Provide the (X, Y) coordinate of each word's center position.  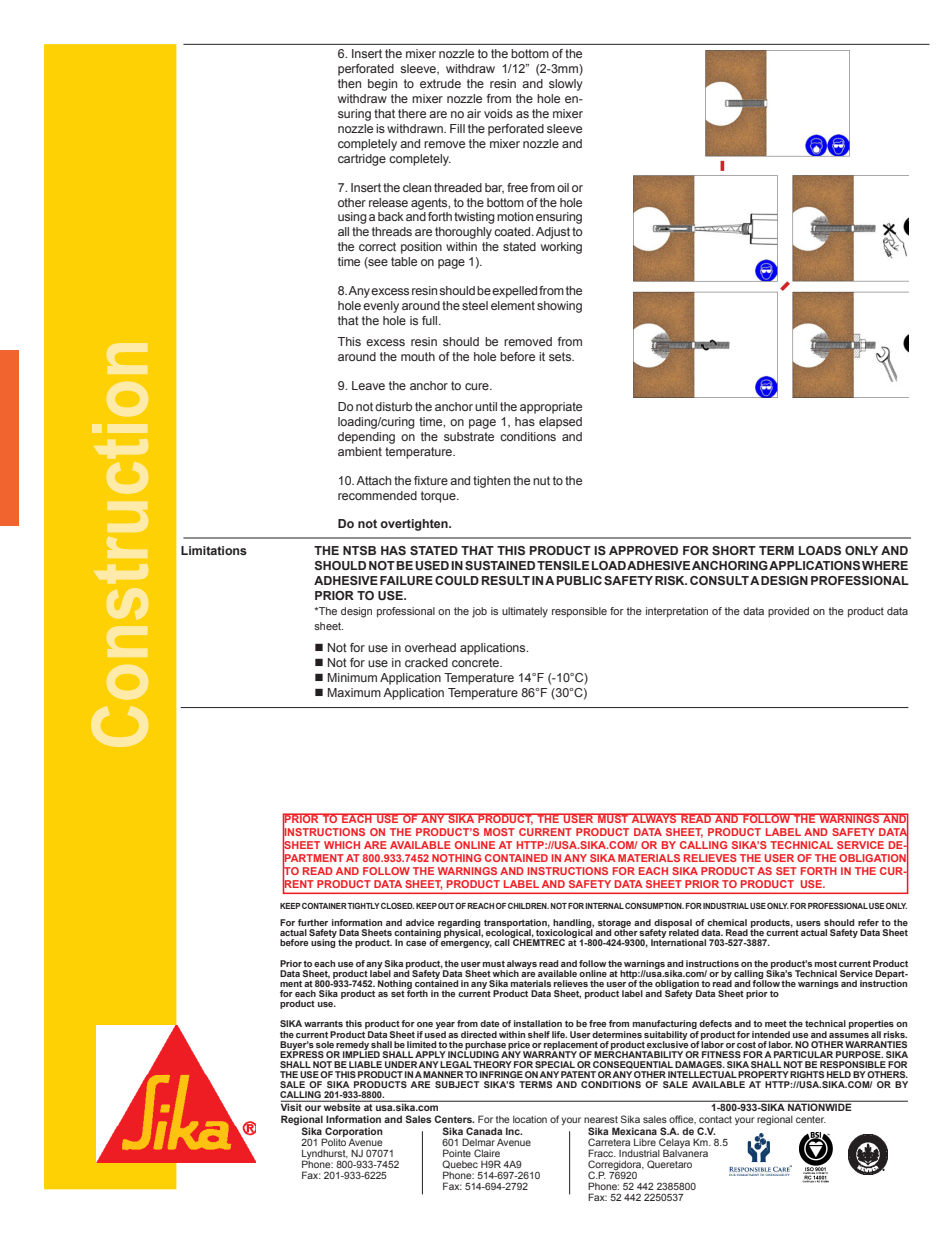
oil (563, 187)
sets (561, 356)
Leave (368, 385)
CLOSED (397, 905)
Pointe (457, 1153)
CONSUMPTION (654, 905)
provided (788, 612)
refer (868, 922)
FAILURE (406, 580)
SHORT (734, 550)
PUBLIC (579, 580)
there (412, 113)
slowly (566, 85)
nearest (601, 1119)
